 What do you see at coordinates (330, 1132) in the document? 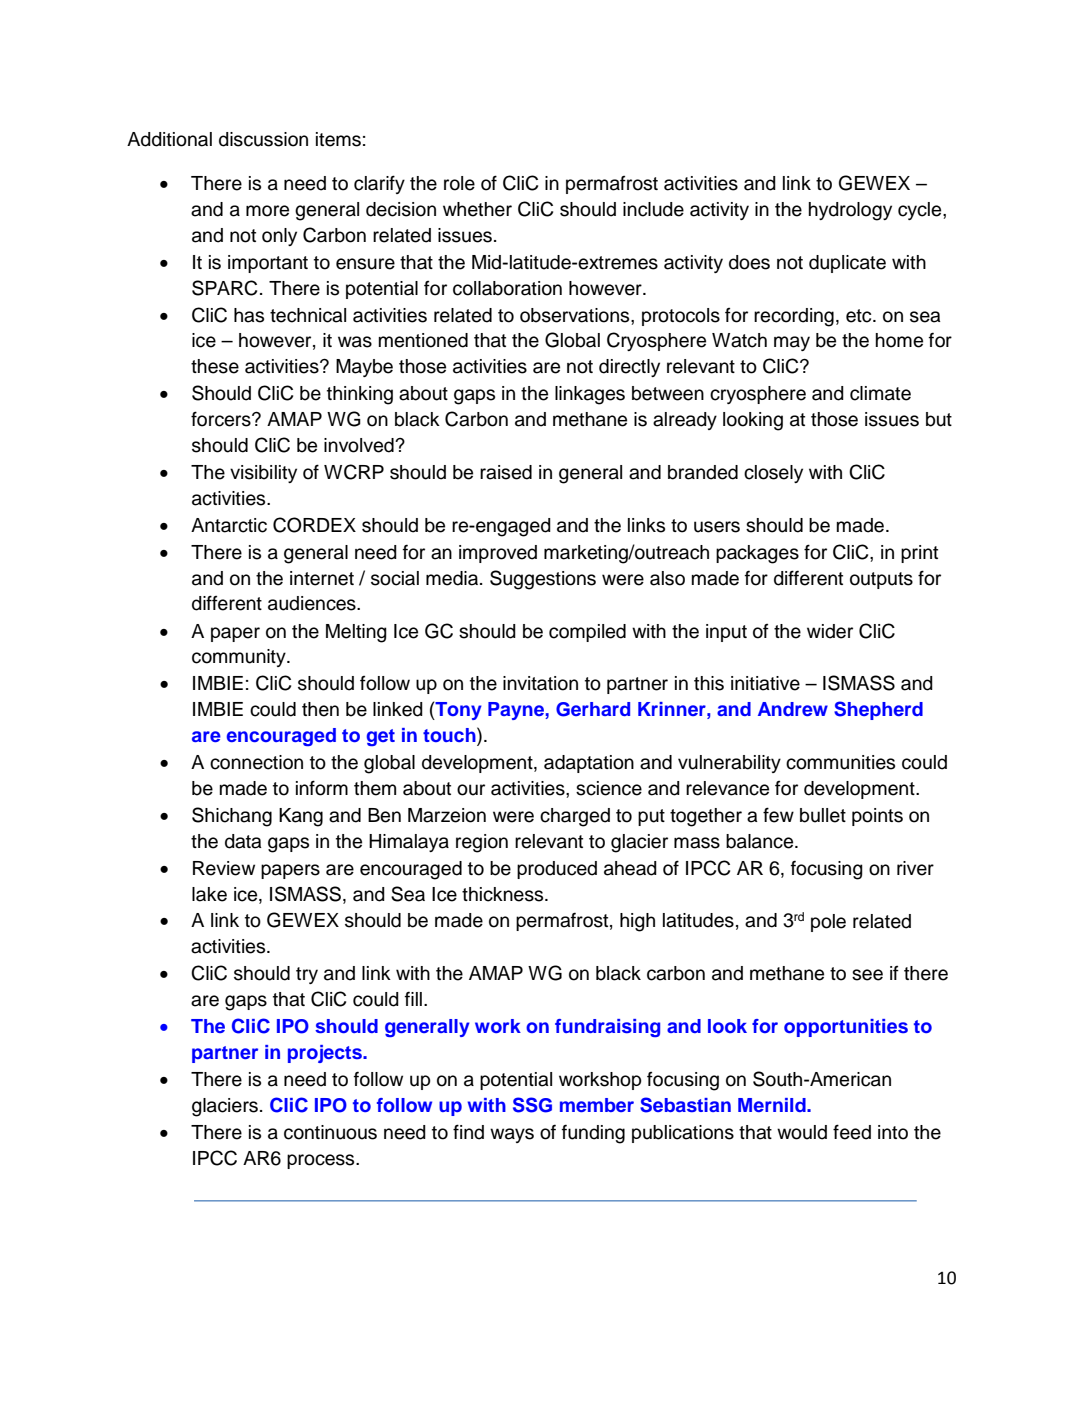
I see `continuous` at bounding box center [330, 1132].
